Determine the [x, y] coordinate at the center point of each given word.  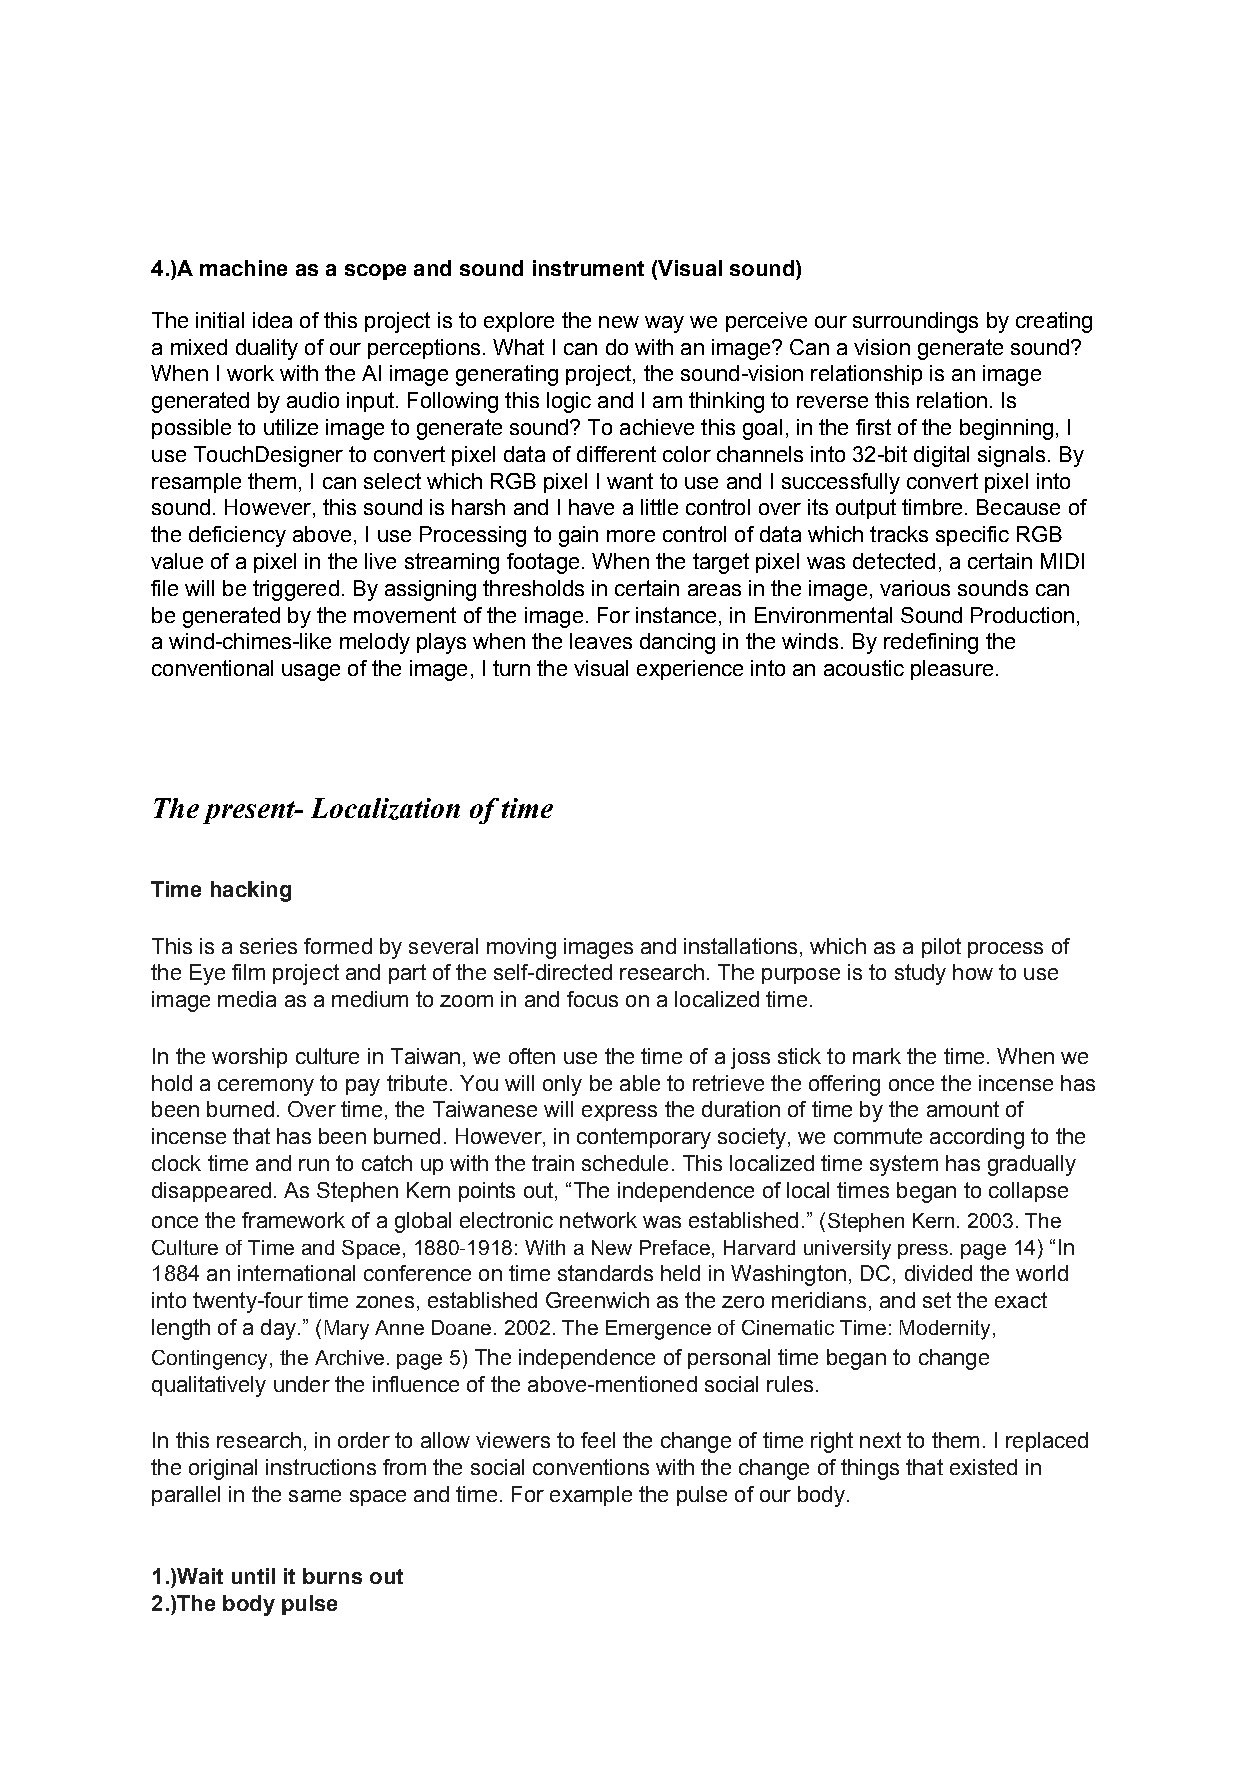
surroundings [915, 322]
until [253, 1576]
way [664, 324]
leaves [601, 641]
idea [272, 320]
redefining [931, 643]
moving [521, 948]
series [268, 946]
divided [938, 1273]
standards [605, 1273]
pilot [941, 948]
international [296, 1273]
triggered [296, 590]
